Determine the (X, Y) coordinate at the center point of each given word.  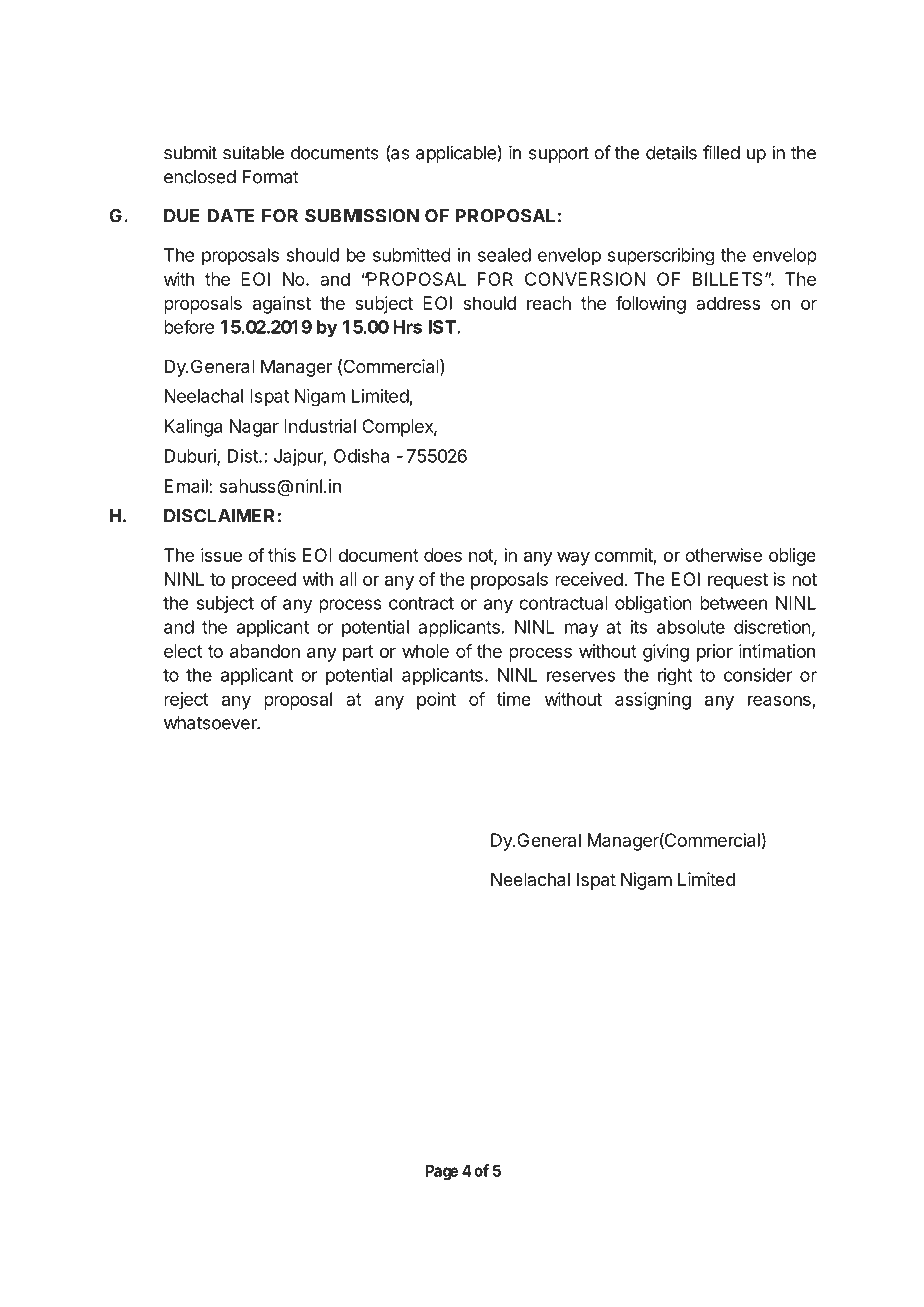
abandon (265, 651)
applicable (457, 154)
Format (271, 177)
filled (721, 152)
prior (715, 653)
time (514, 699)
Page (442, 1172)
